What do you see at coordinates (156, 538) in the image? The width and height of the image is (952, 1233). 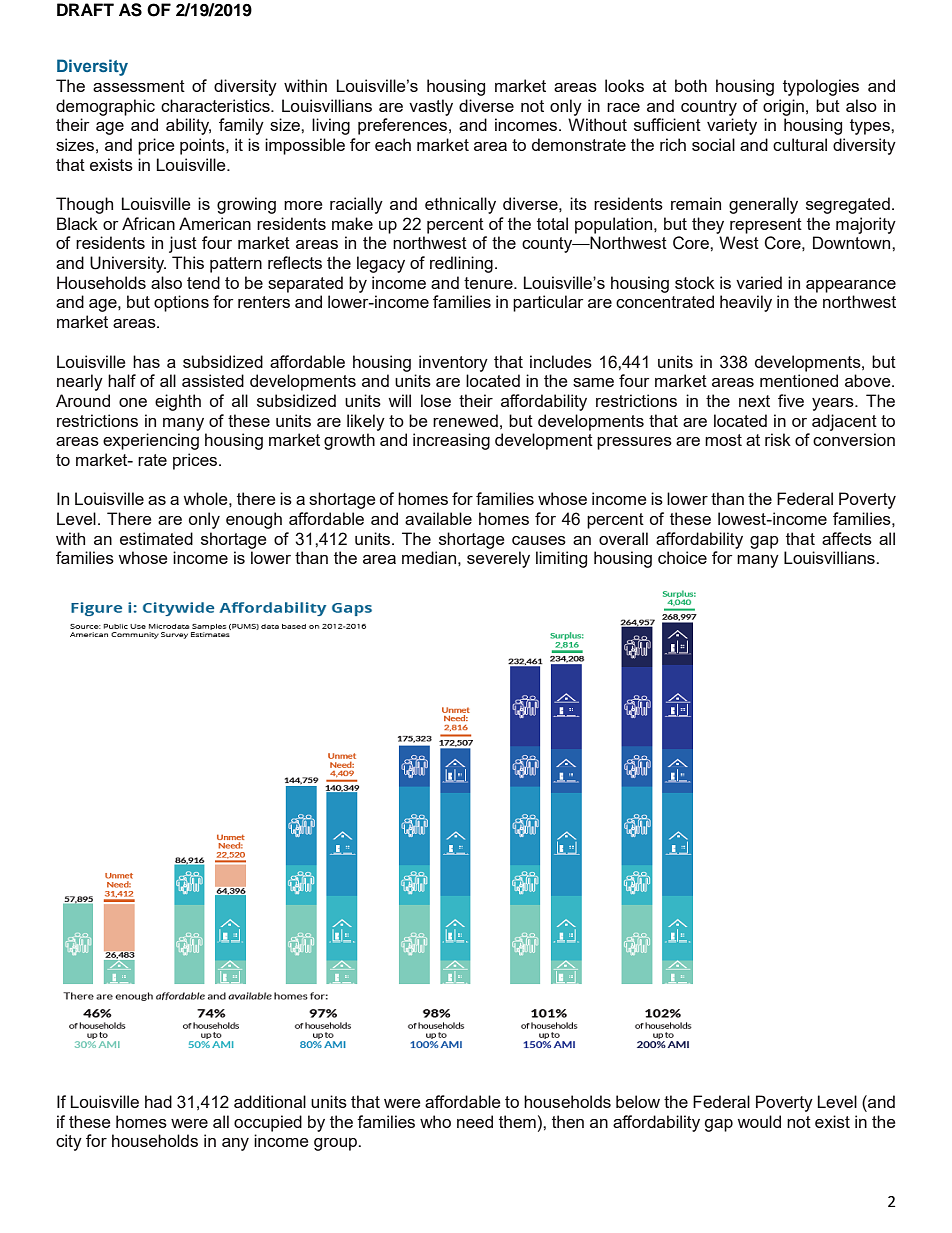 I see `estimated` at bounding box center [156, 538].
